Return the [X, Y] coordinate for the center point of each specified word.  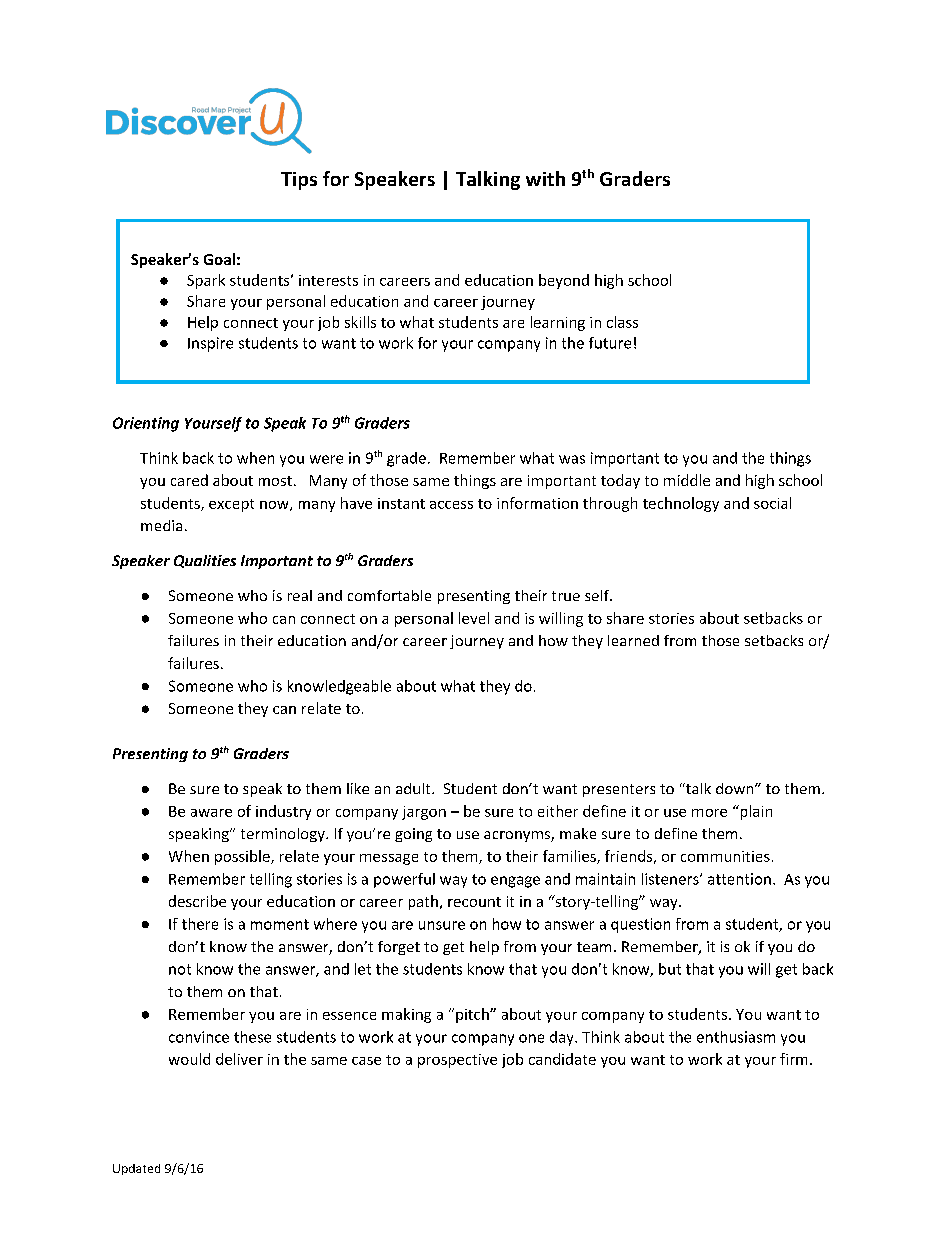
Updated [136, 1169]
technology [681, 504]
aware [211, 813]
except [231, 505]
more [709, 813]
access [451, 505]
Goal [219, 259]
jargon [424, 813]
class [622, 322]
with [545, 178]
